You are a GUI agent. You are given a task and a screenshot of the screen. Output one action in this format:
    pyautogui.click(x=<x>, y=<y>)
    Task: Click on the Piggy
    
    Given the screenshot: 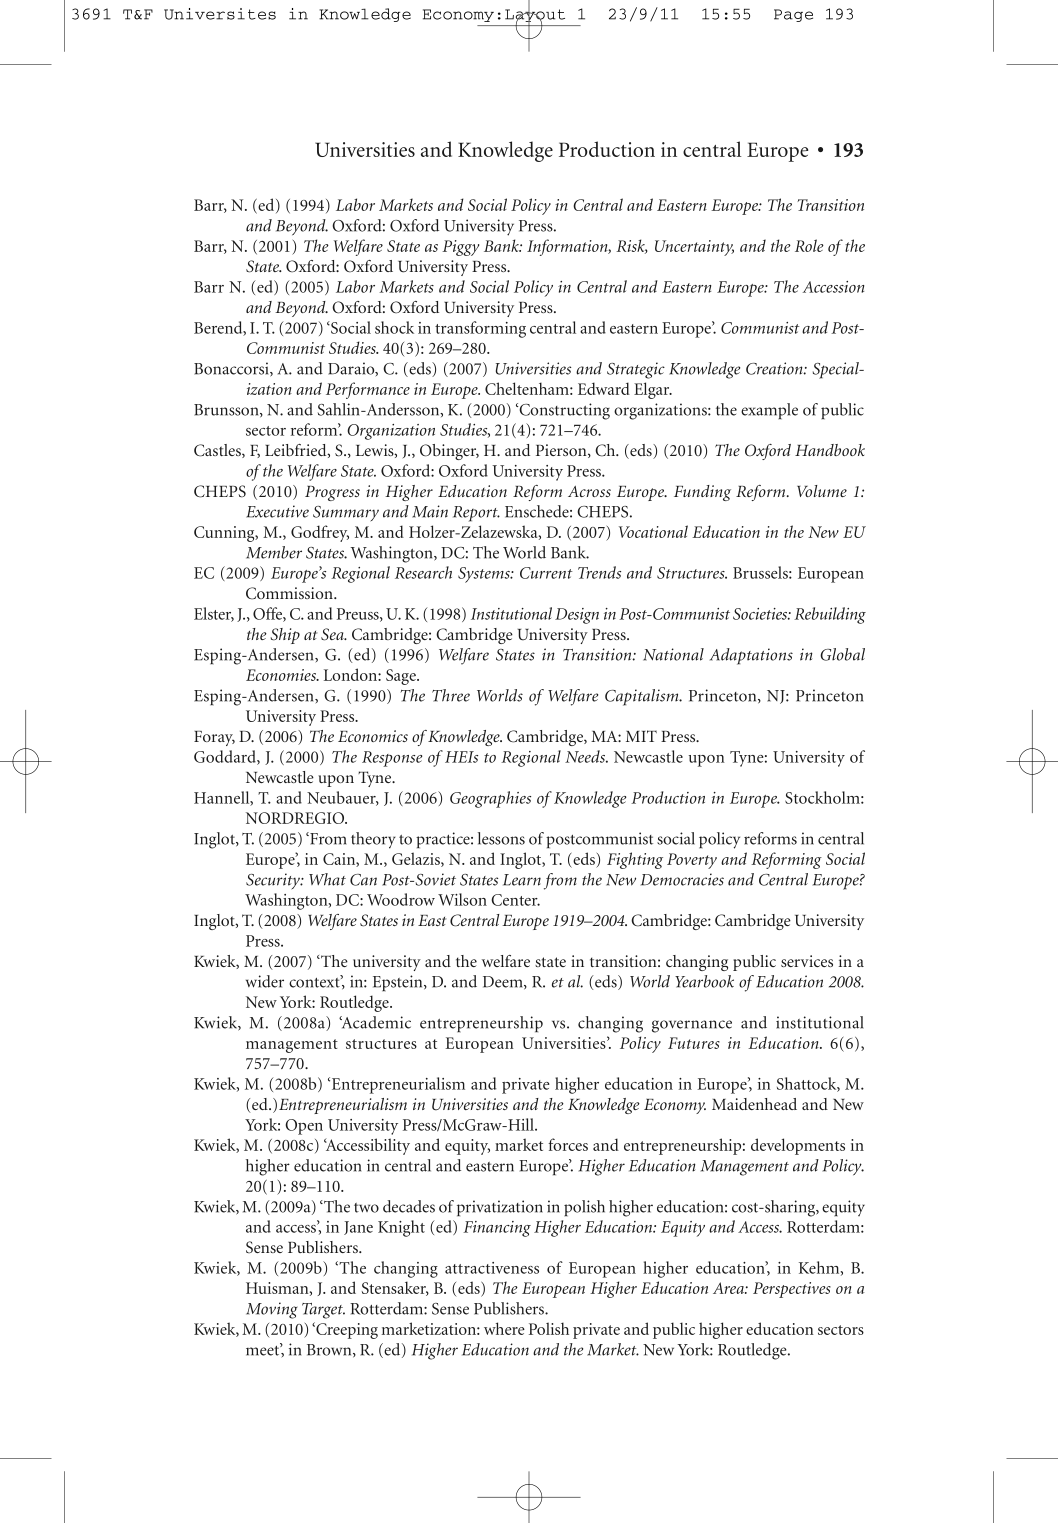 What is the action you would take?
    pyautogui.click(x=460, y=248)
